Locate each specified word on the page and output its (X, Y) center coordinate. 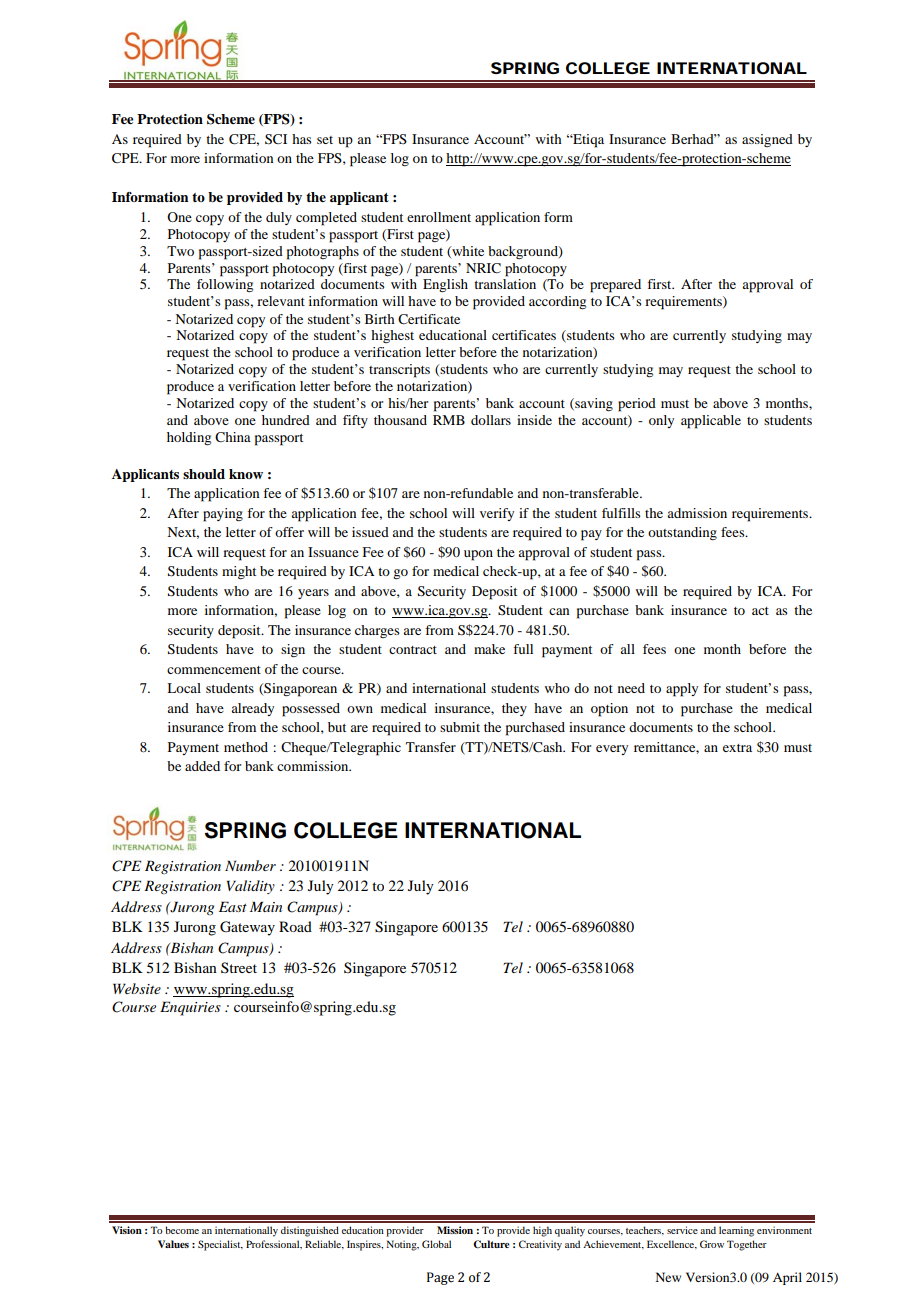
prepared (615, 286)
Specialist (220, 1245)
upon (478, 555)
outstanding (682, 533)
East (233, 906)
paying (223, 515)
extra (737, 748)
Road (295, 926)
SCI (276, 139)
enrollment (439, 217)
